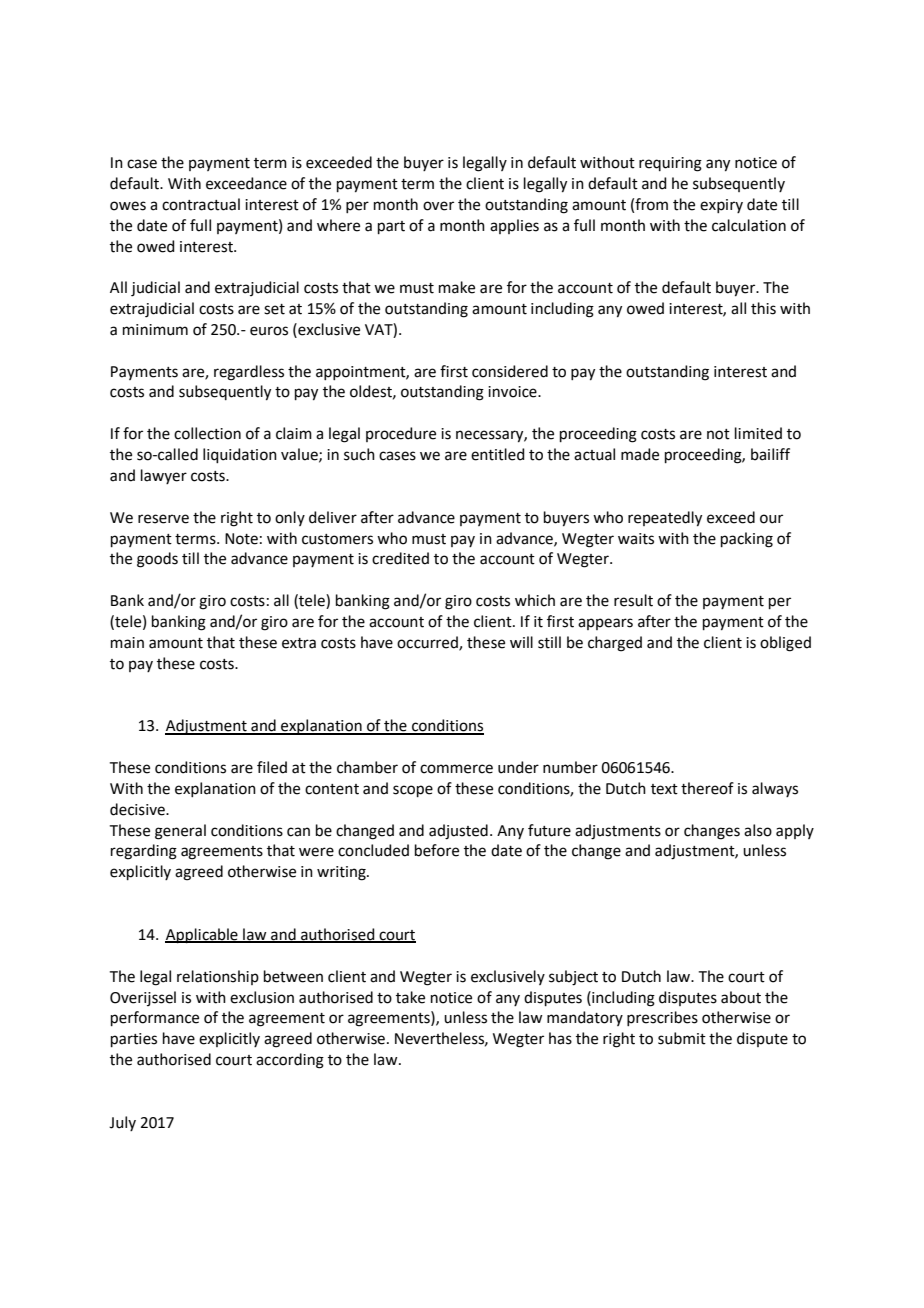 Image resolution: width=924 pixels, height=1308 pixels. What do you see at coordinates (437, 850) in the screenshot?
I see `before` at bounding box center [437, 850].
